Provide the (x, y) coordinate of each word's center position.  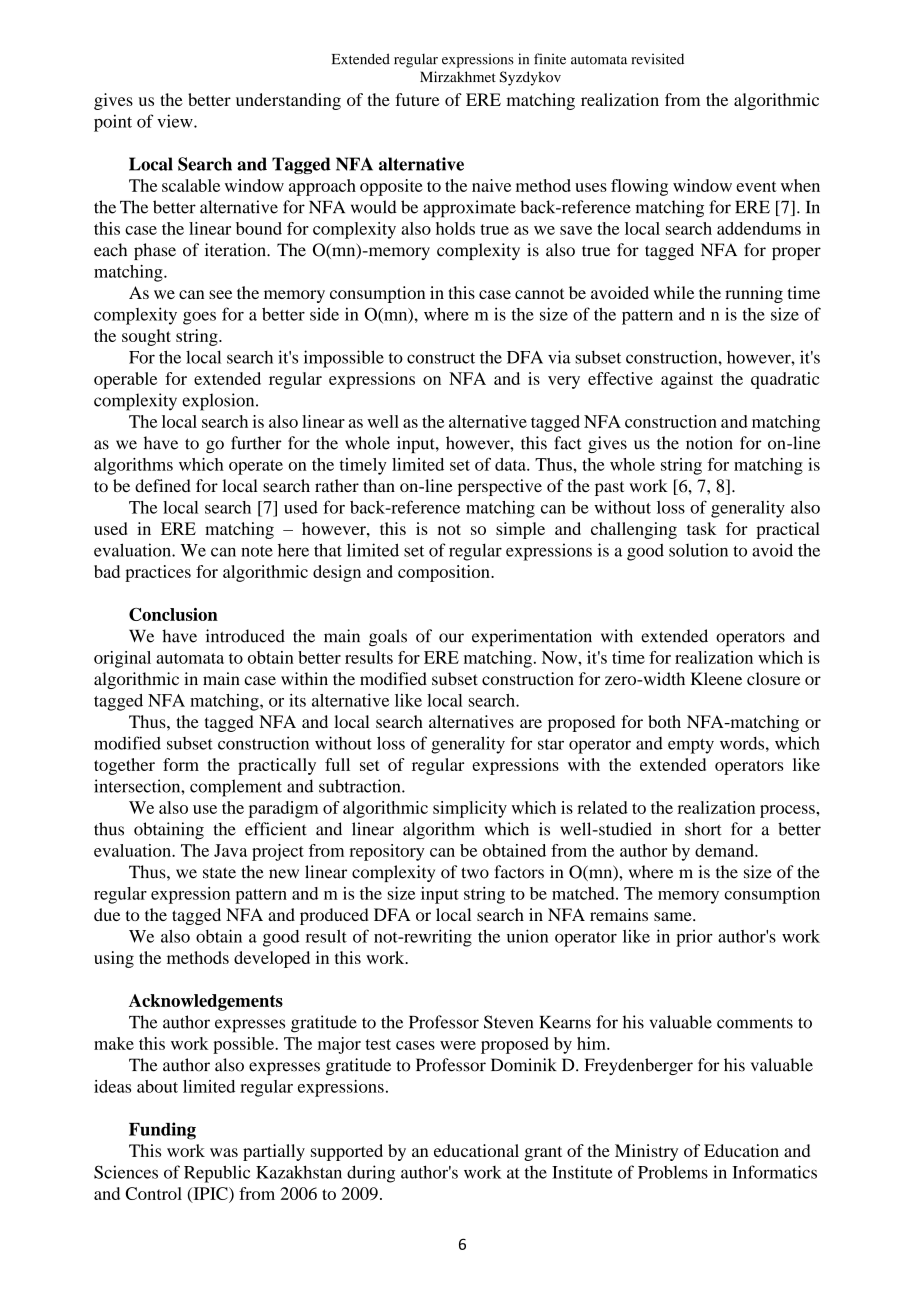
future (417, 99)
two (475, 873)
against (687, 380)
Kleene (716, 679)
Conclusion (173, 614)
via (559, 357)
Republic (217, 1174)
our (451, 638)
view (176, 121)
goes (199, 318)
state (219, 873)
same (674, 916)
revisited (657, 59)
